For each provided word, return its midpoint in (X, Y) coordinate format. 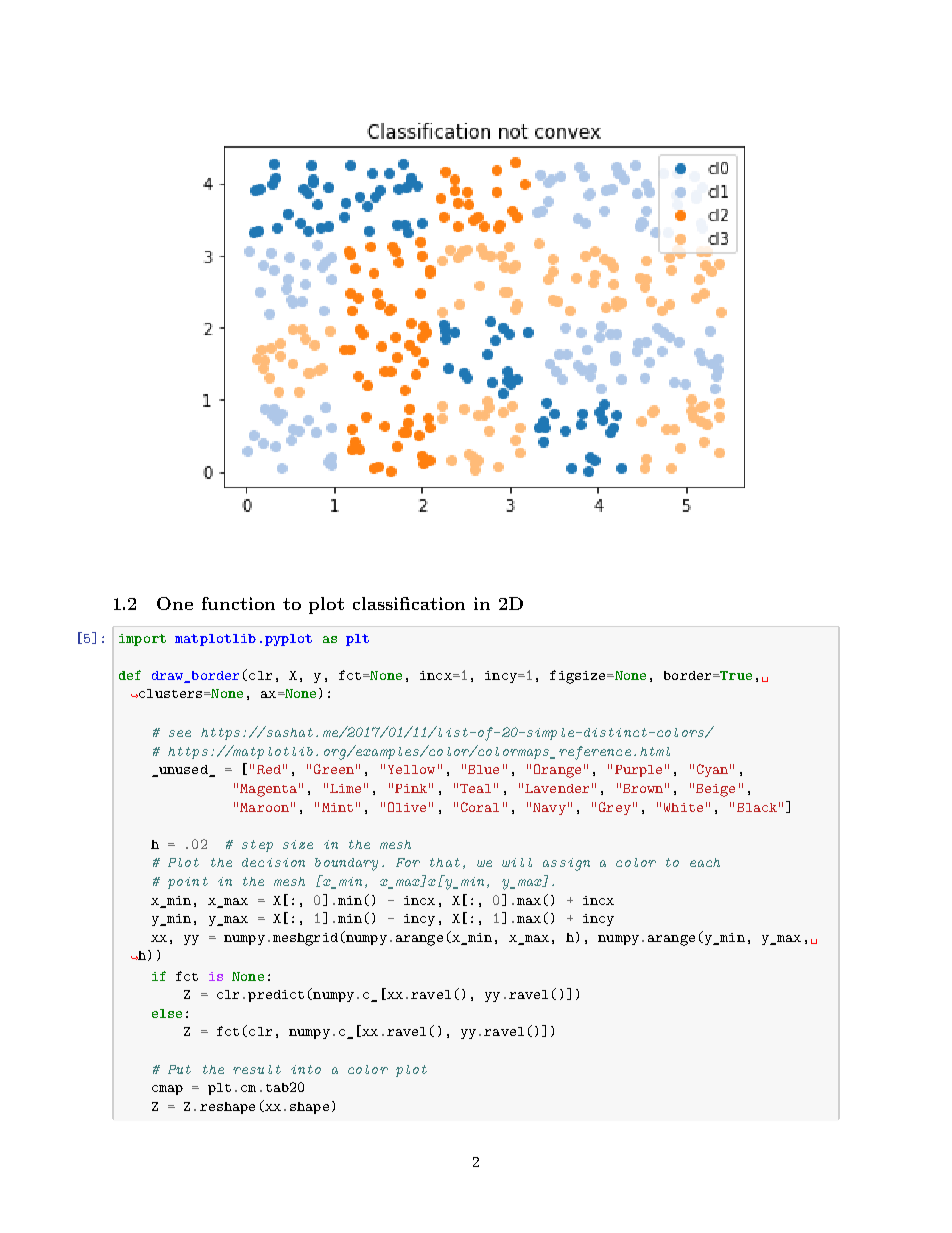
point (188, 883)
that (445, 862)
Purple (638, 771)
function (238, 603)
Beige (715, 790)
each (705, 862)
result (257, 1069)
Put (179, 1069)
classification (409, 603)
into (306, 1069)
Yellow (411, 769)
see (180, 733)
